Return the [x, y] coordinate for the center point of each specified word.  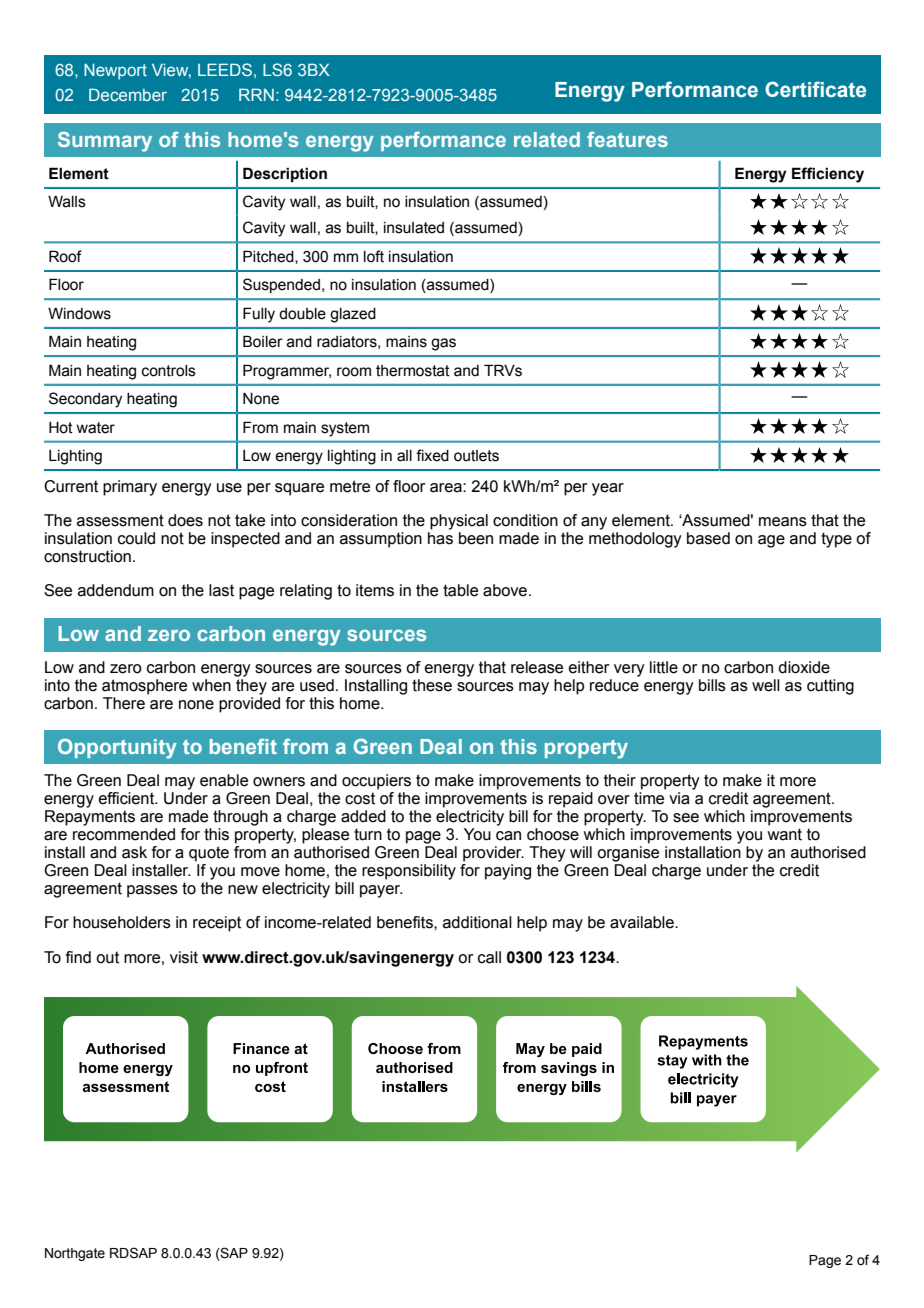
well [766, 685]
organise [628, 854]
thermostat [413, 371]
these [432, 685]
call [489, 957]
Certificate [815, 89]
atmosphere [144, 687]
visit [184, 957]
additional [477, 922]
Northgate [75, 1254]
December [128, 94]
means [783, 522]
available [643, 922]
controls [169, 371]
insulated [414, 228]
